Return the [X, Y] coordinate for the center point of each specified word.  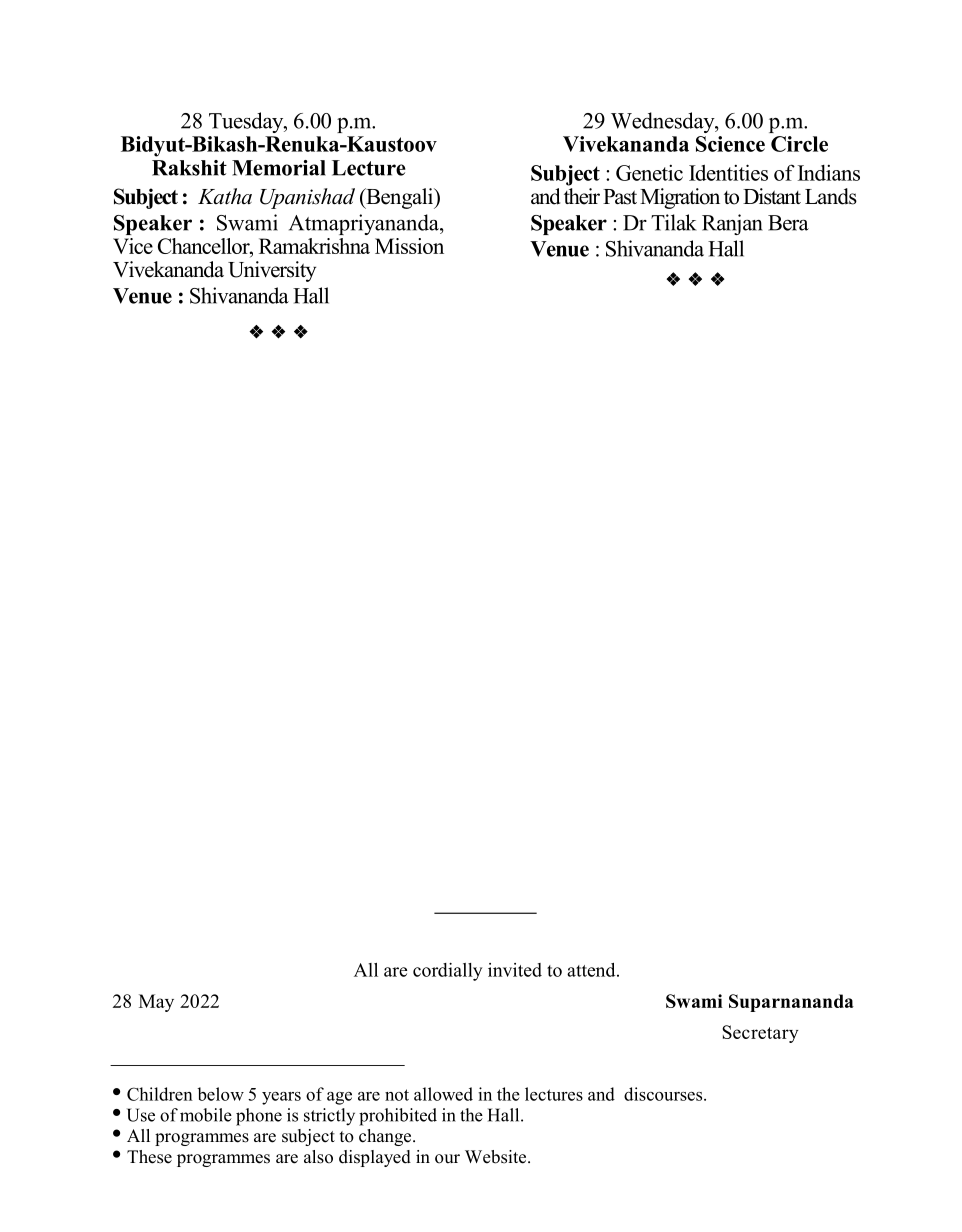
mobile [206, 1115]
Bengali [400, 198]
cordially [447, 972]
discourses [664, 1094]
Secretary [760, 1034]
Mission [409, 246]
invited [515, 970]
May [156, 1003]
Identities [728, 172]
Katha [225, 196]
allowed [443, 1094]
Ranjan [732, 224]
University [272, 271]
